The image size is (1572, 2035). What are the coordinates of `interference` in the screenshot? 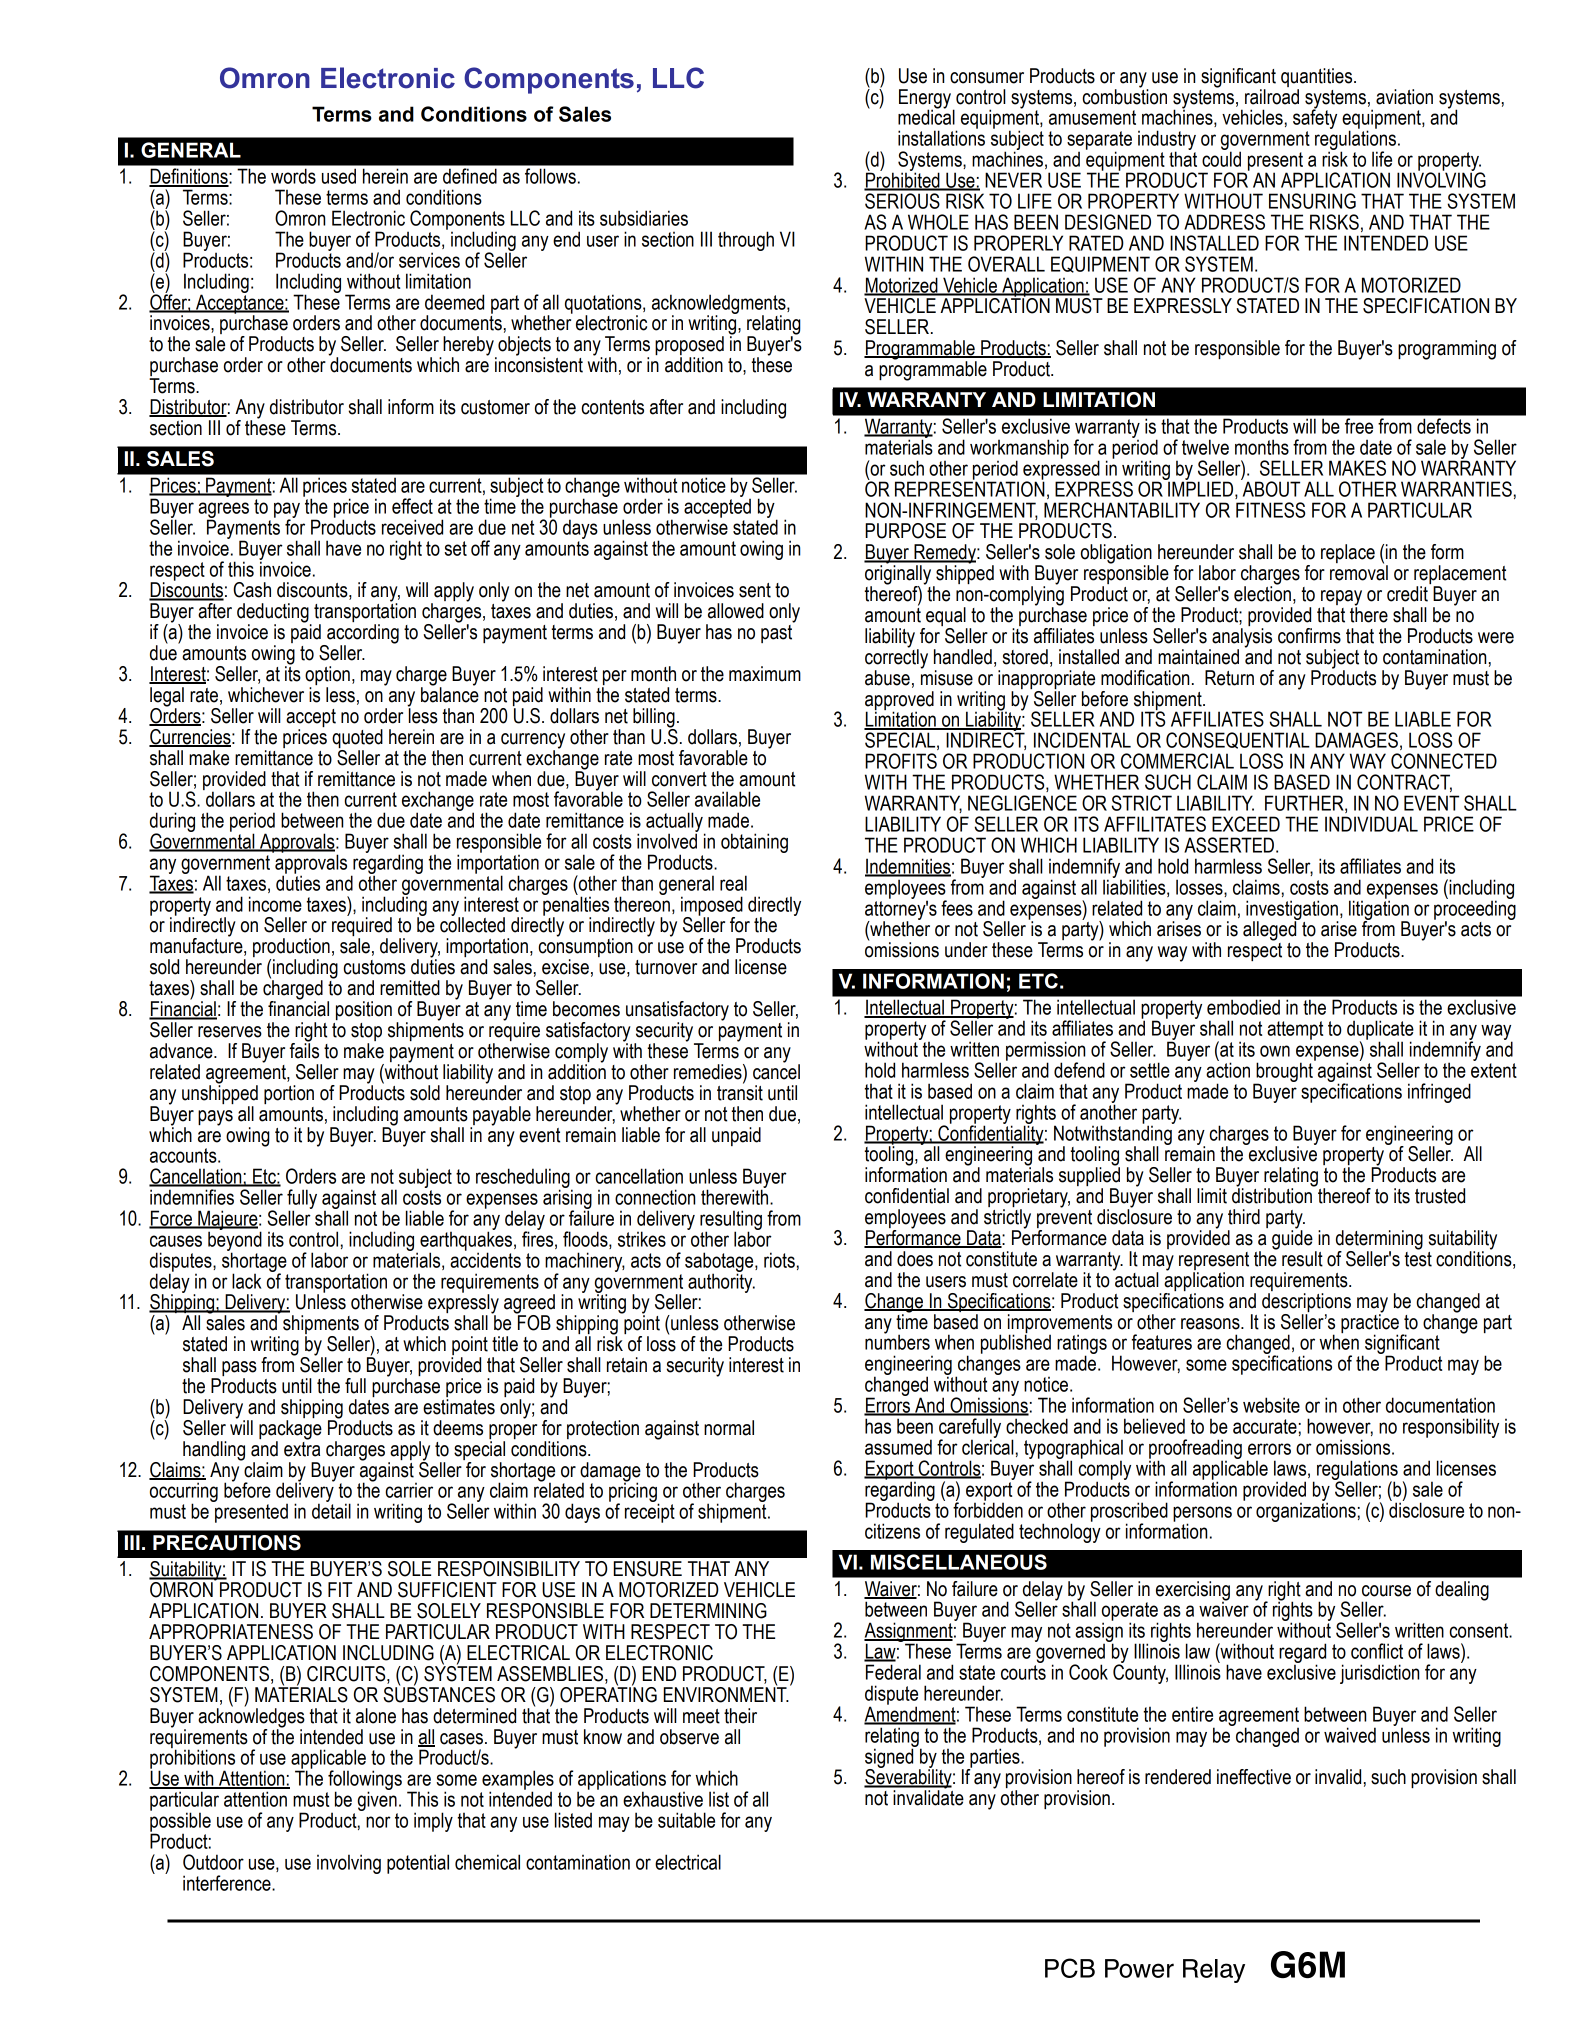 It's located at (228, 1883).
